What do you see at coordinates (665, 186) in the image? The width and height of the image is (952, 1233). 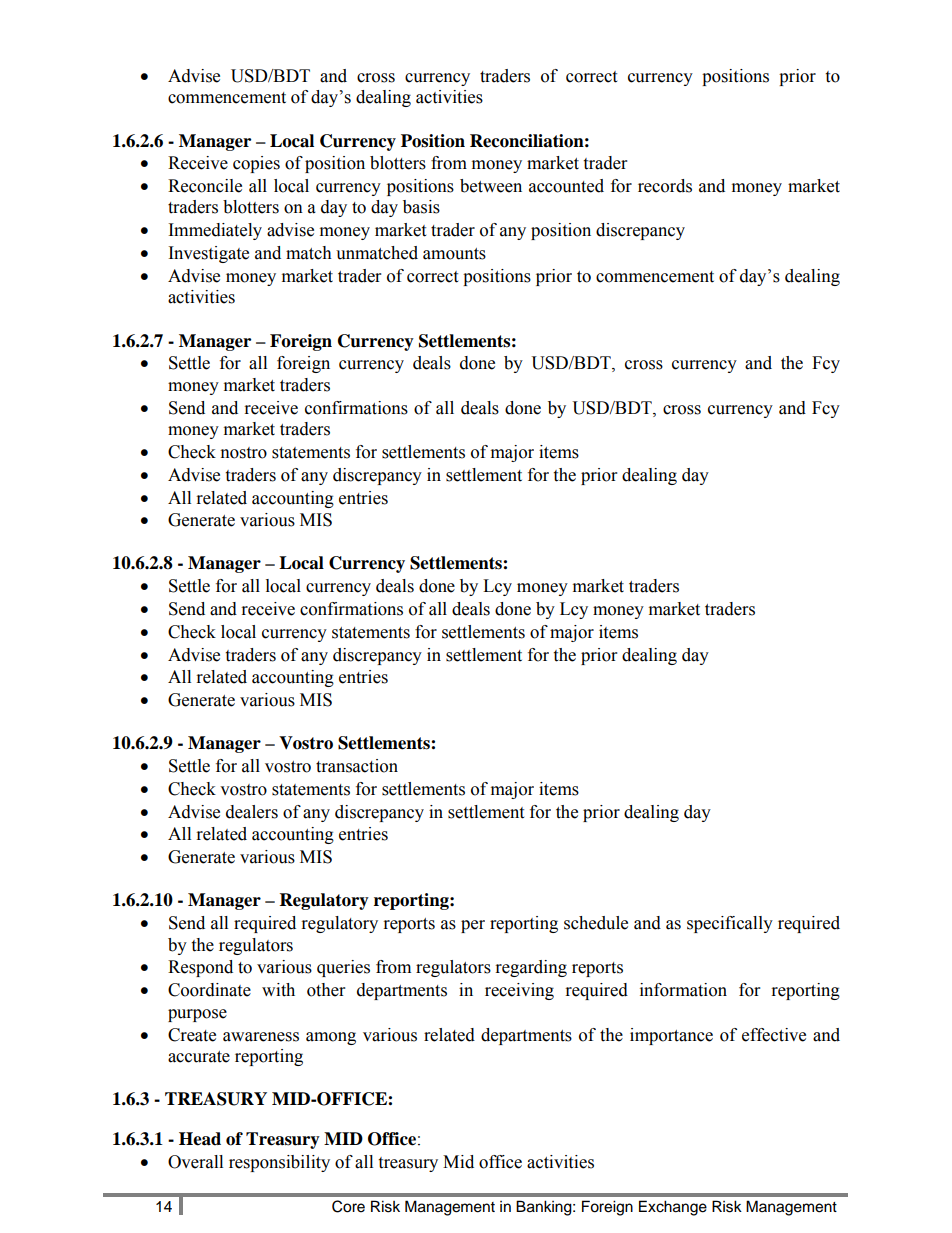 I see `records` at bounding box center [665, 186].
